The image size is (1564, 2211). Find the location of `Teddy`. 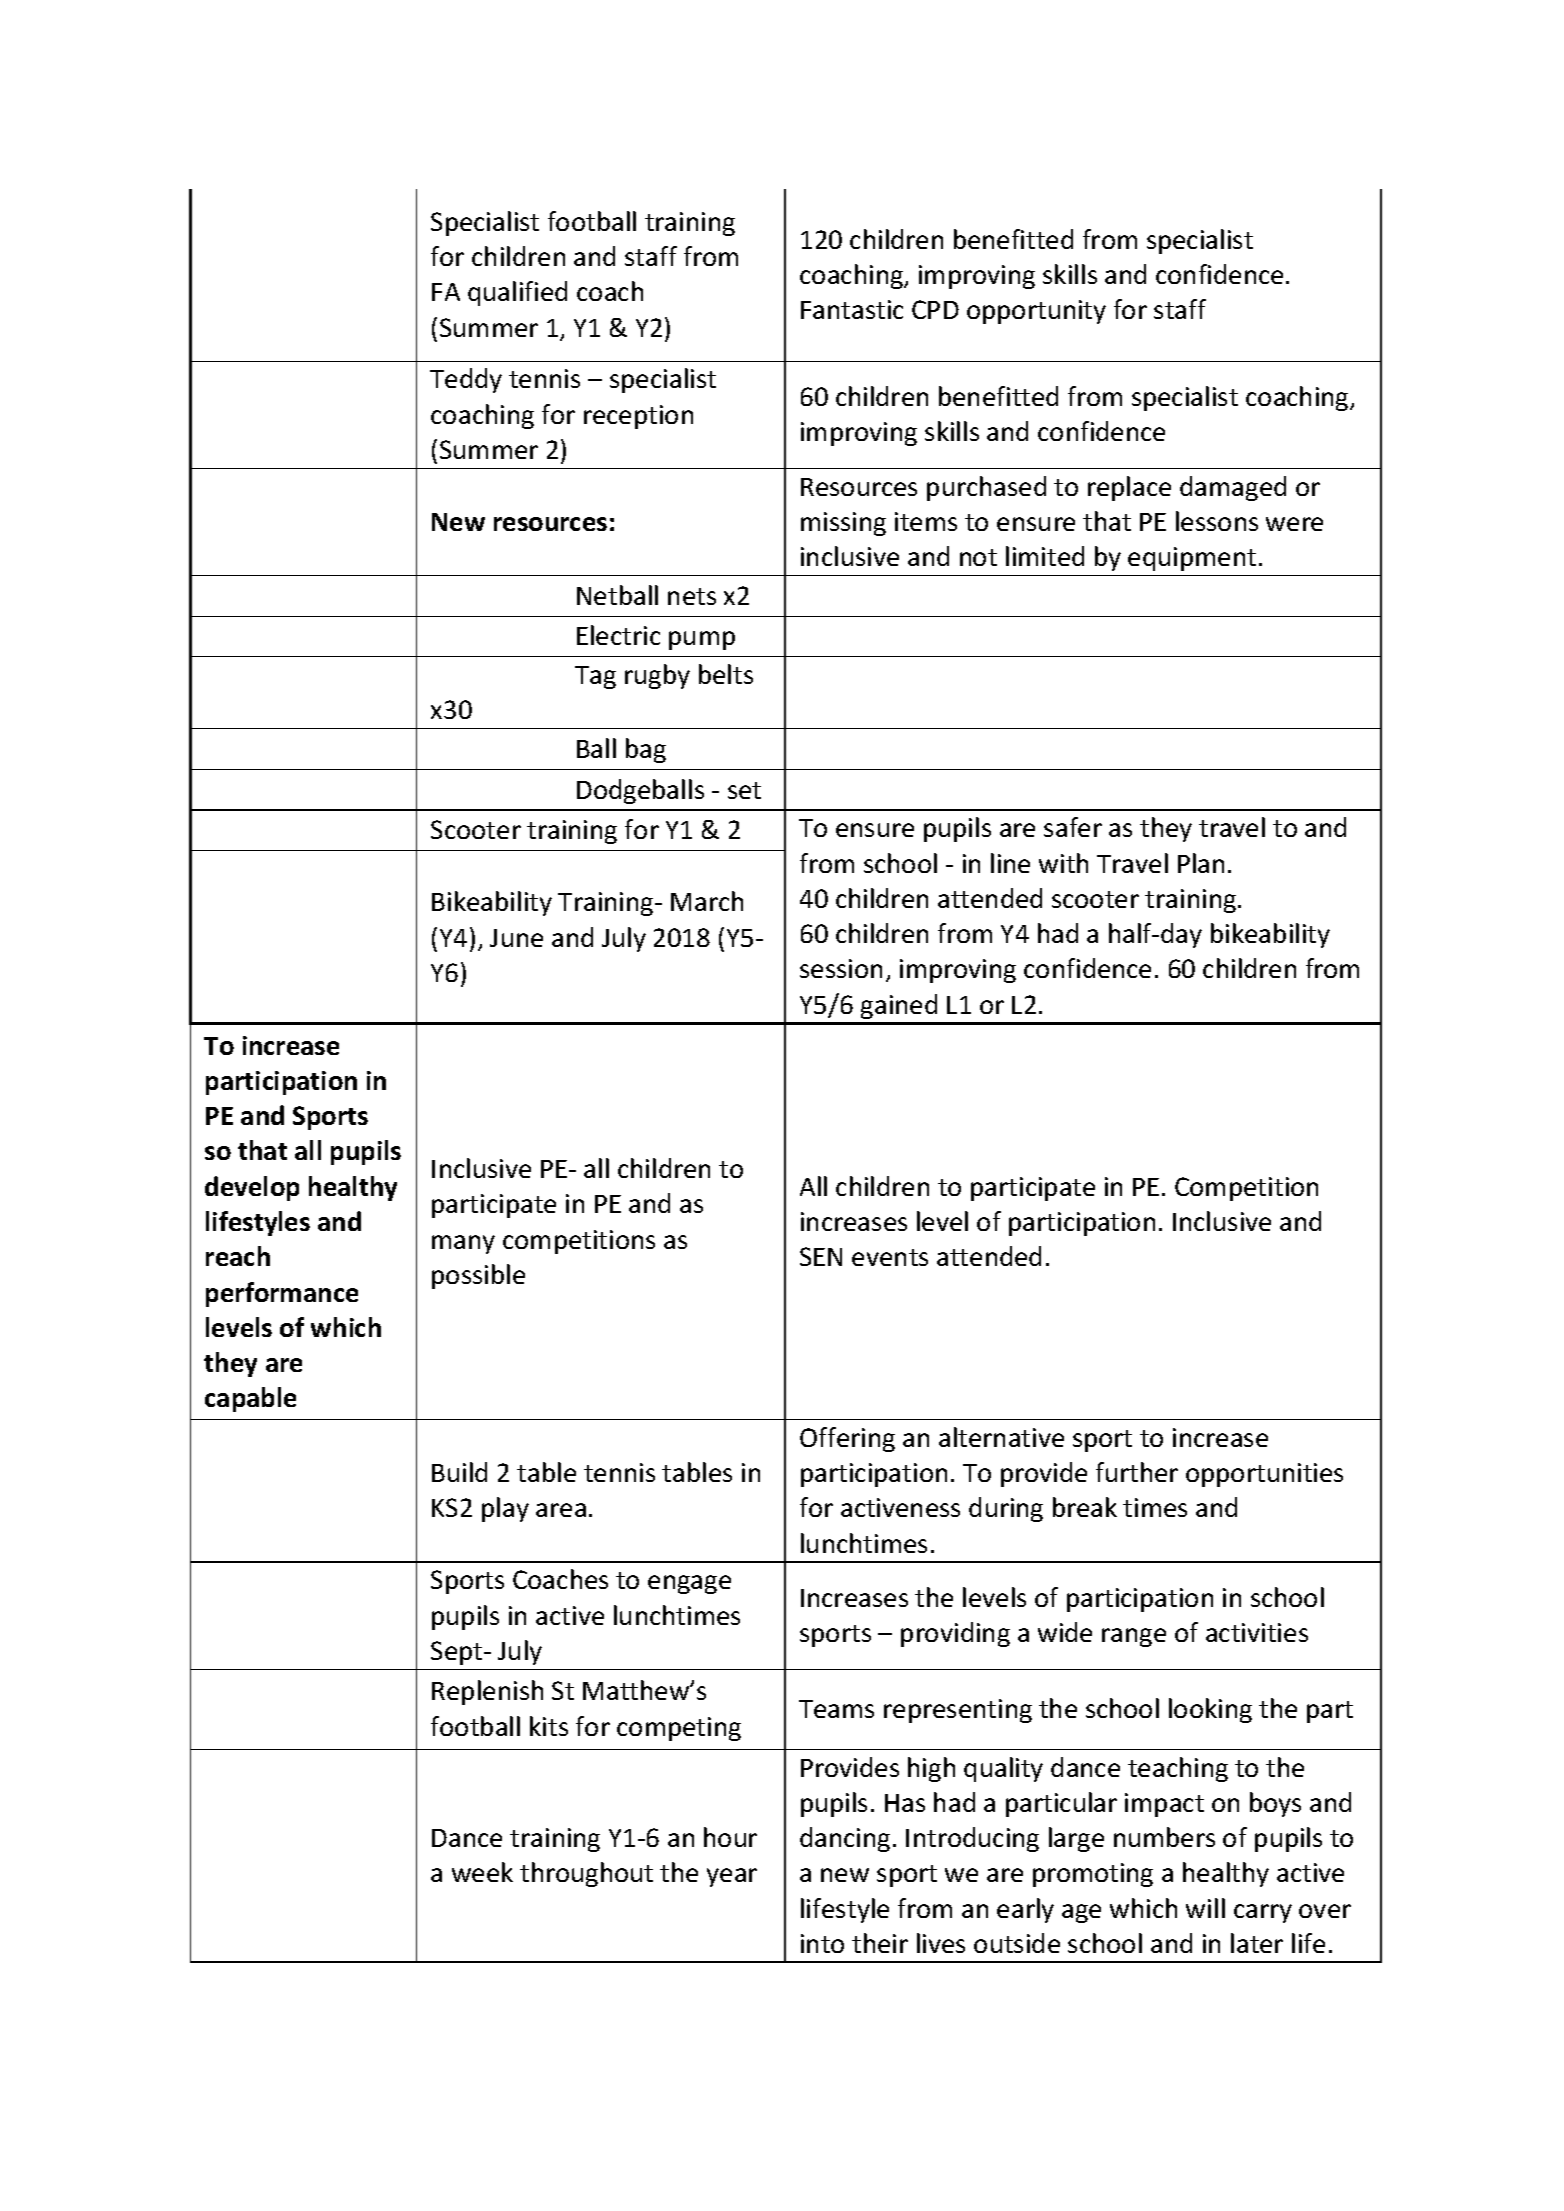

Teddy is located at coordinates (466, 380).
